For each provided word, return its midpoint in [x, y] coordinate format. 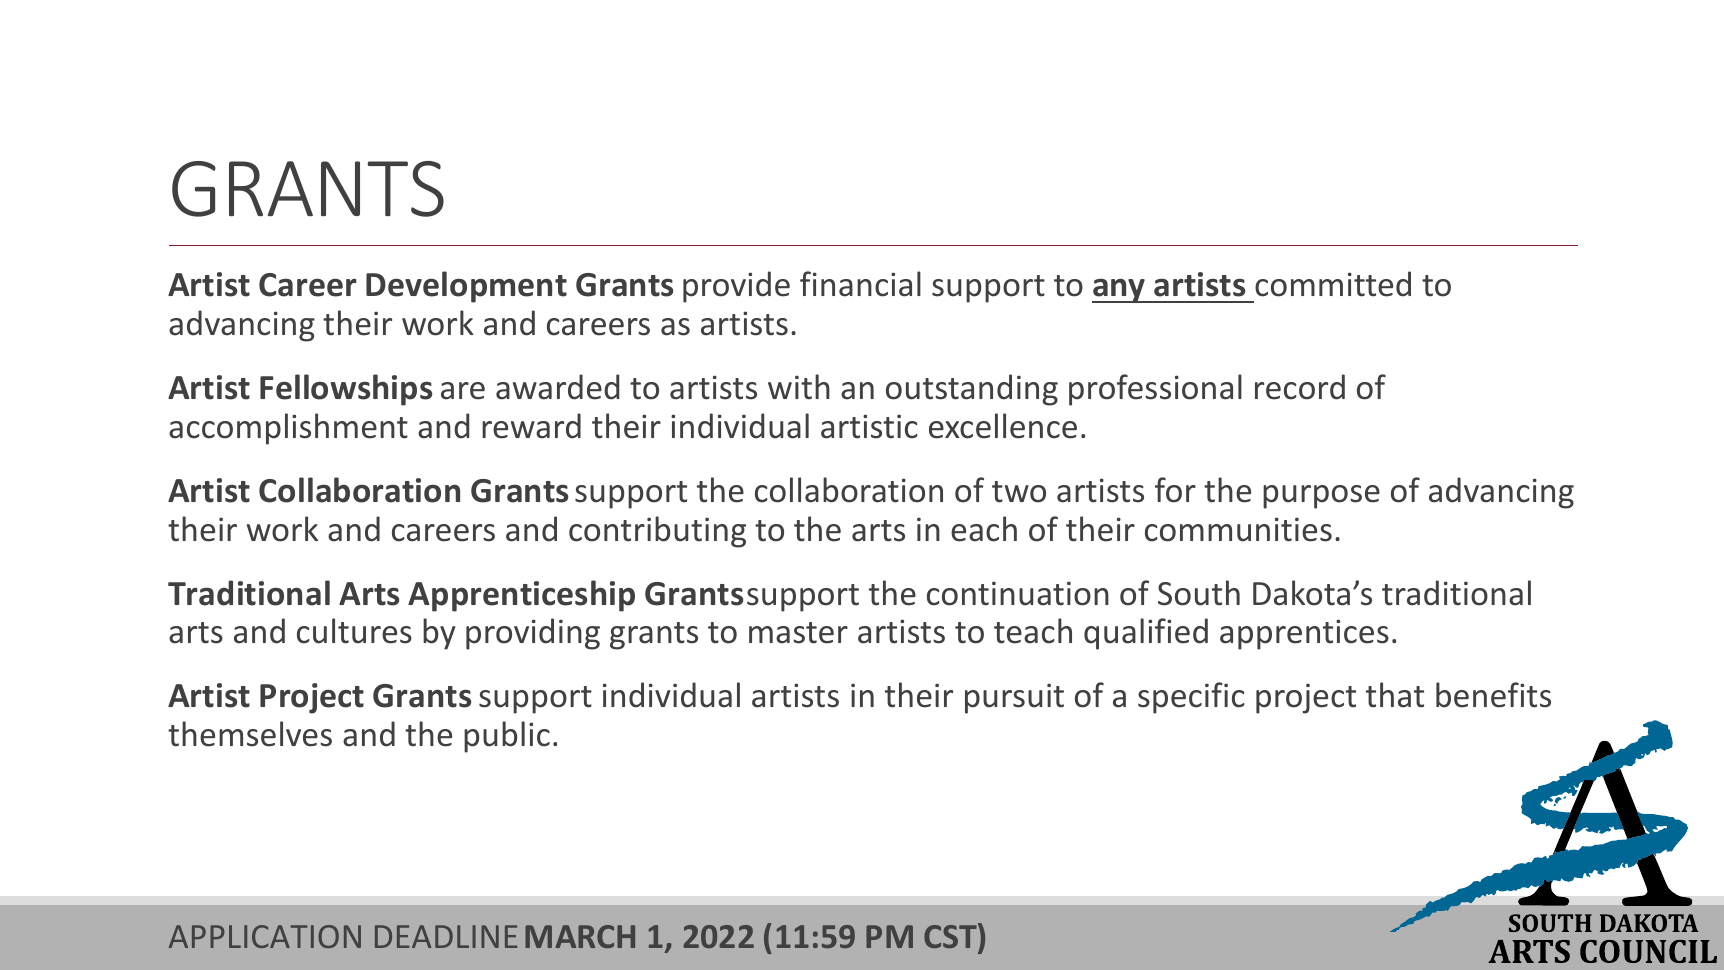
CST [951, 935]
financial [860, 284]
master [798, 633]
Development [466, 287]
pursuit [1014, 698]
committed [1333, 284]
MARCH [580, 936]
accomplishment [288, 429]
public [507, 737]
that [1395, 695]
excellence [1003, 426]
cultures [354, 631]
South [1199, 593]
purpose [1321, 497]
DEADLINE [446, 936]
